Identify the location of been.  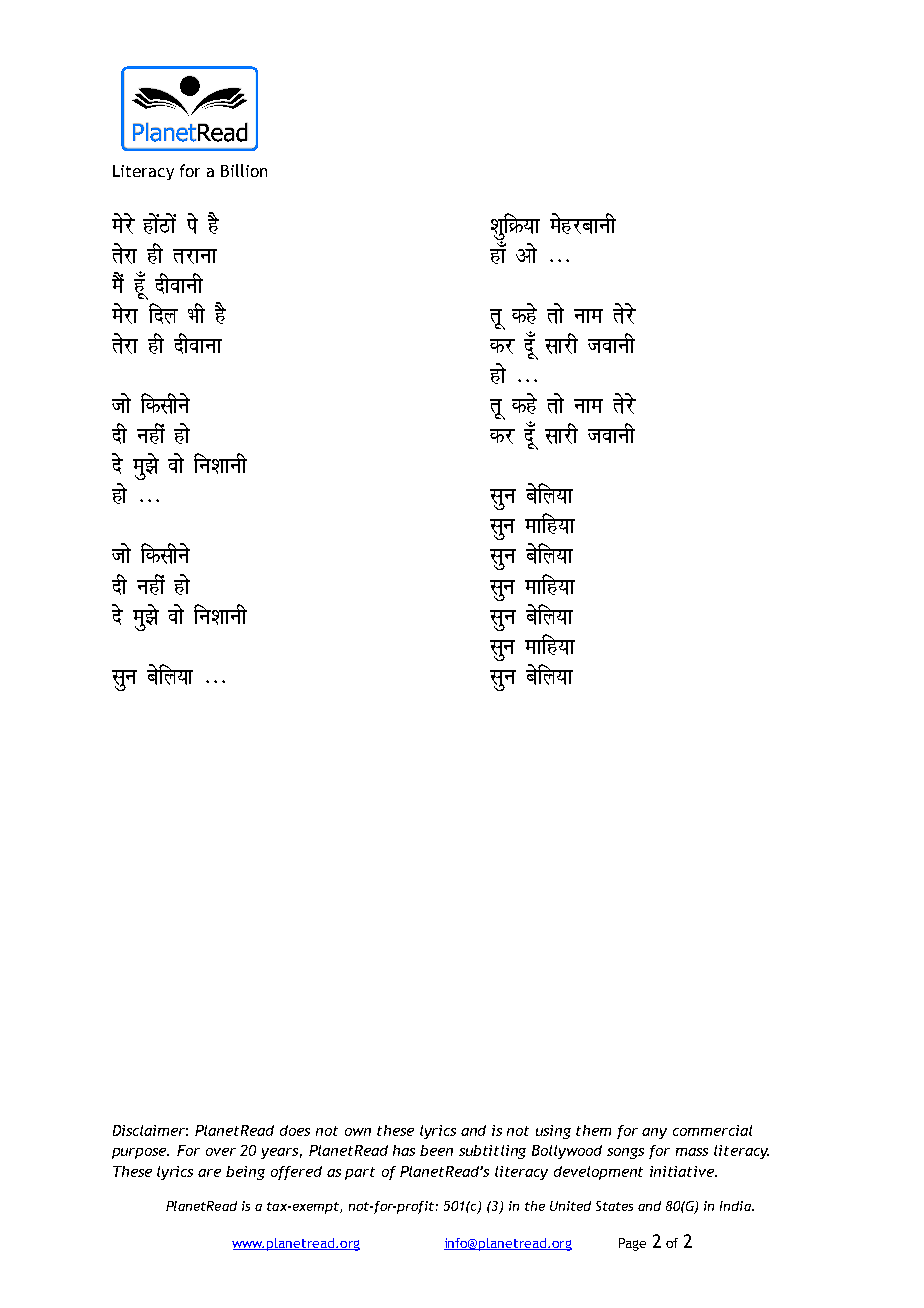
(436, 1150).
